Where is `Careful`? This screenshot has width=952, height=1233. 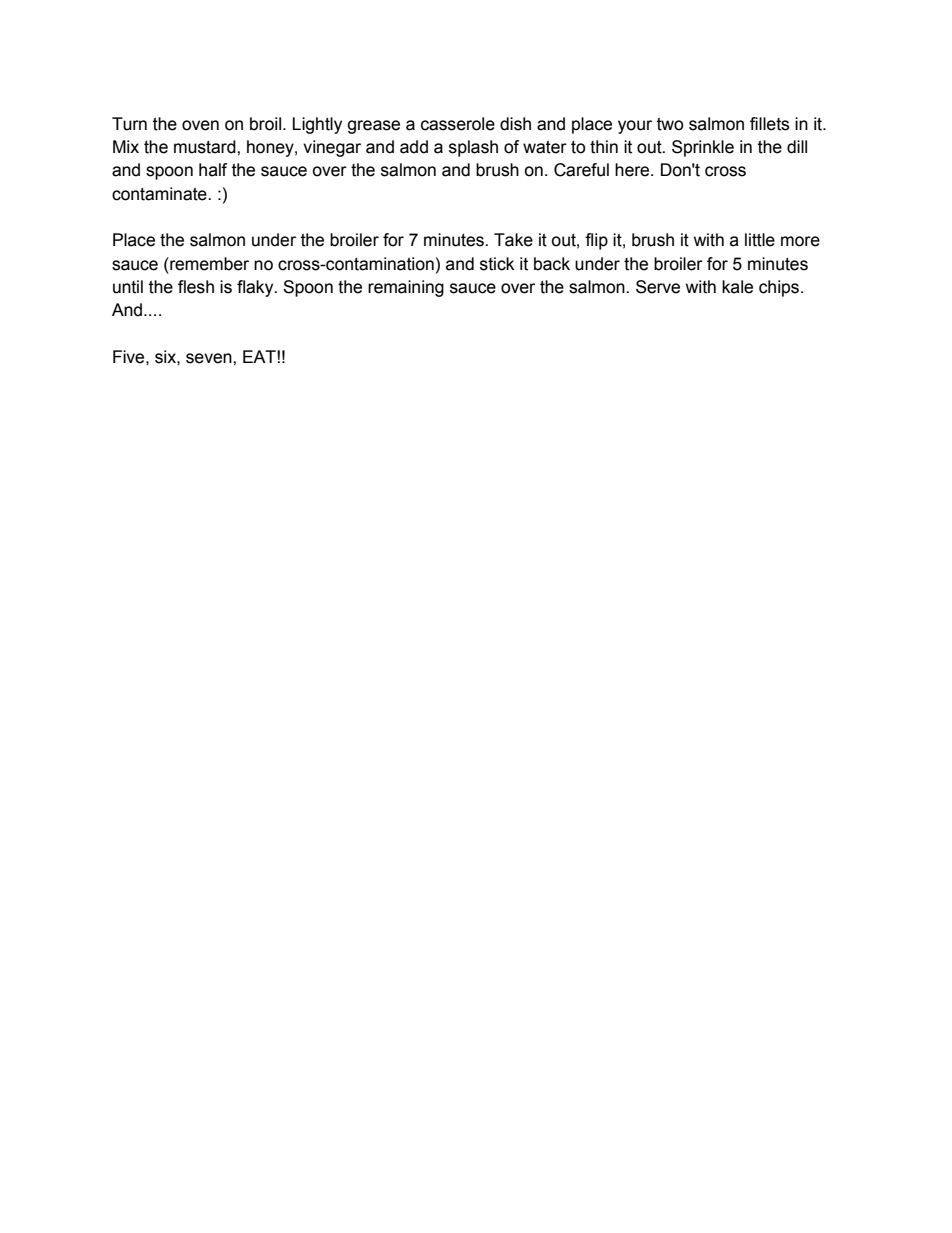
Careful is located at coordinates (581, 170).
